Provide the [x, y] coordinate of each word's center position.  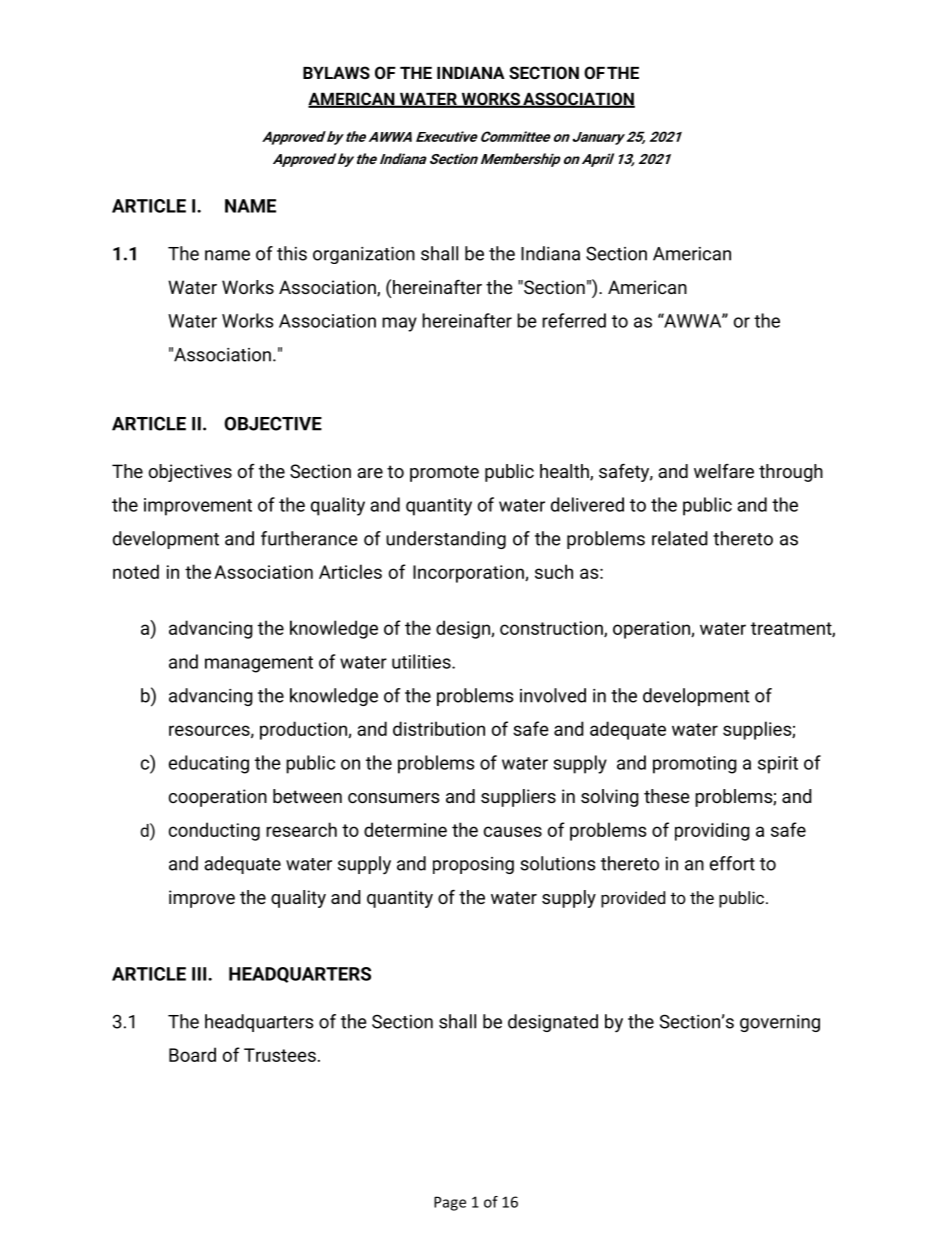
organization [364, 255]
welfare [724, 471]
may [399, 324]
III [200, 974]
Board [192, 1054]
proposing [473, 865]
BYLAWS [336, 72]
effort [732, 863]
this [292, 253]
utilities [422, 661]
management [259, 664]
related [680, 538]
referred [574, 320]
